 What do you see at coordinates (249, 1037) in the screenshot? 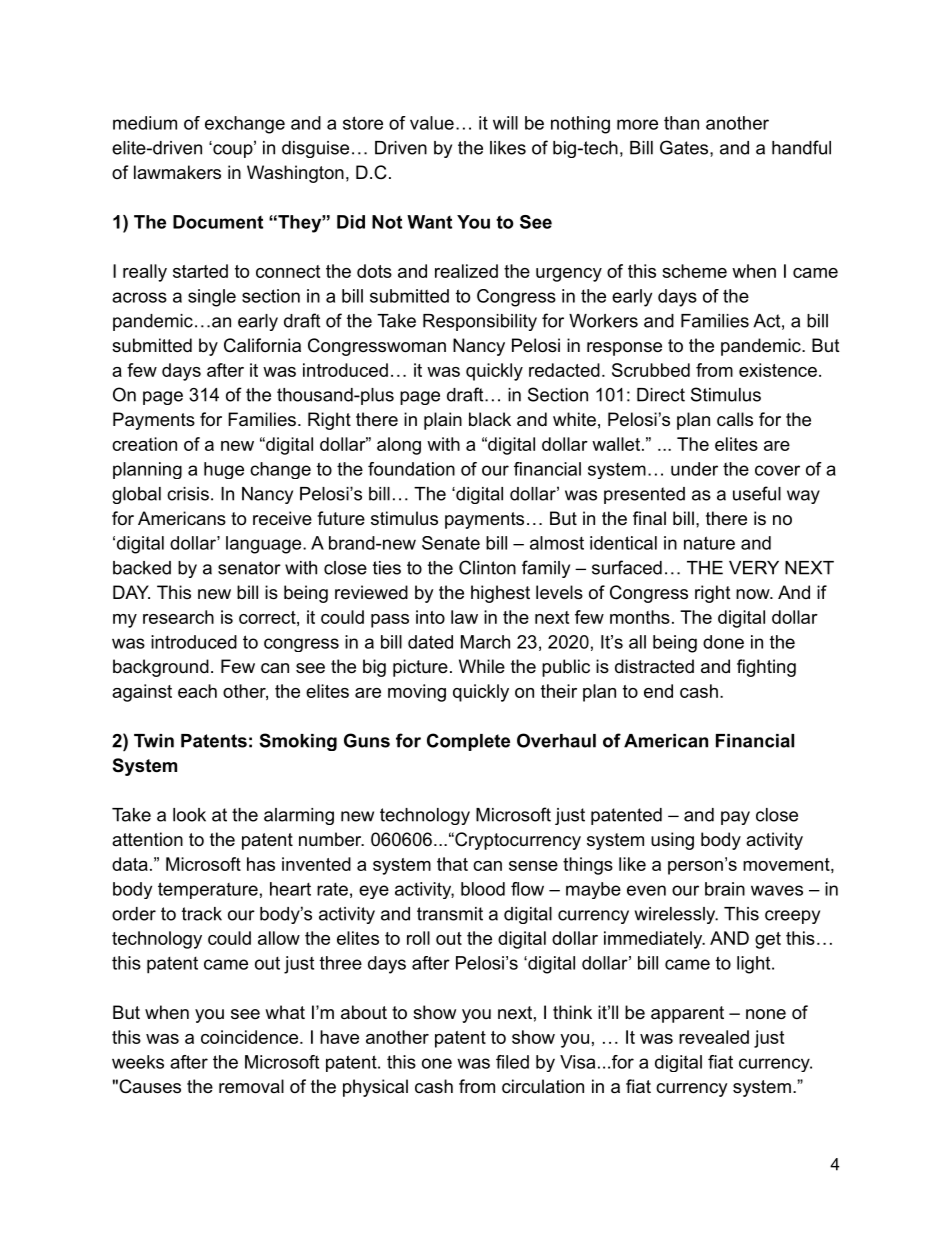
I see `coincidence` at bounding box center [249, 1037].
